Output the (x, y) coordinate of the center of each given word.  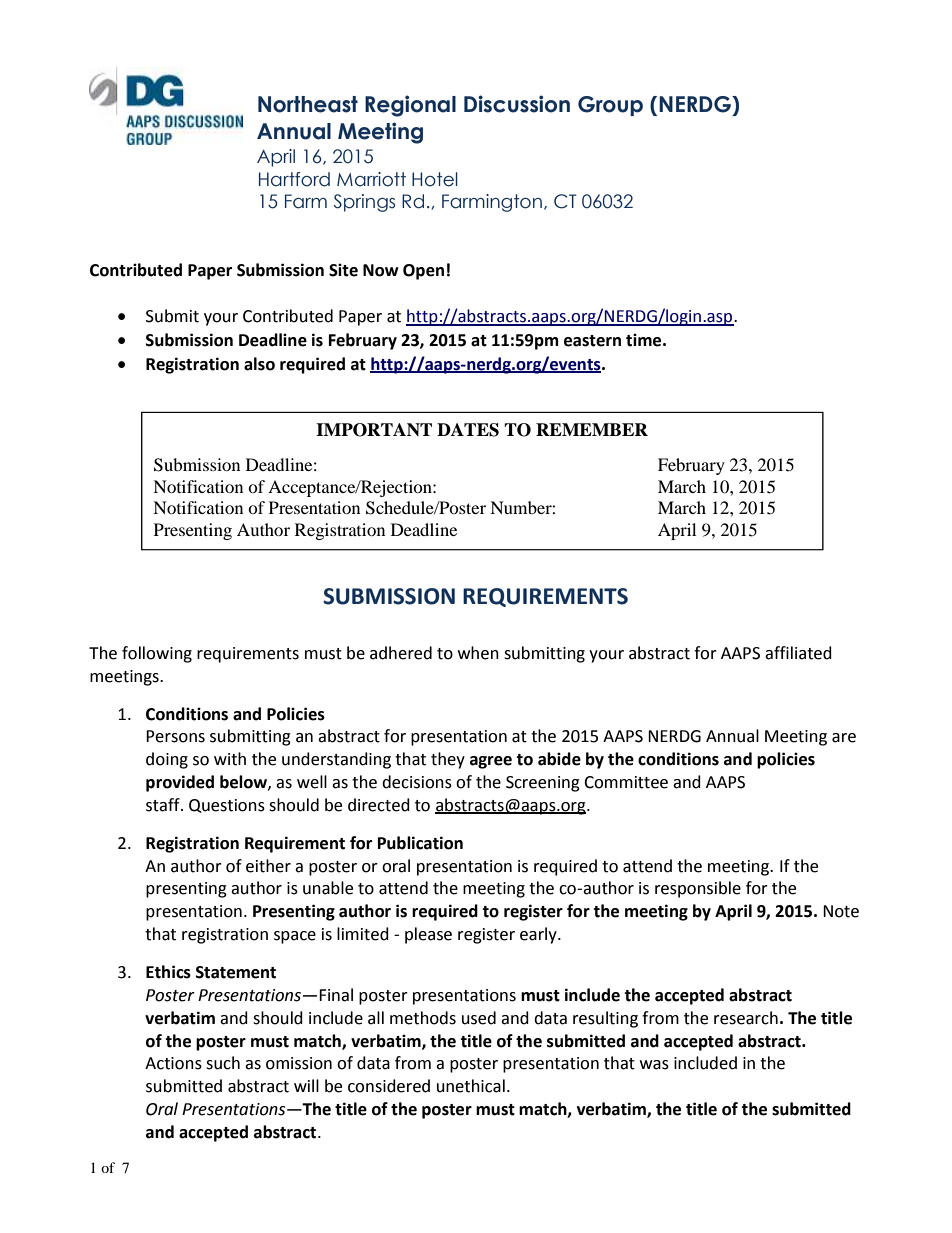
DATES (468, 430)
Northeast (308, 104)
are (844, 738)
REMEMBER (592, 429)
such (223, 1063)
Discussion (517, 104)
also (259, 364)
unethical (471, 1086)
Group (610, 106)
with (230, 759)
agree (491, 762)
